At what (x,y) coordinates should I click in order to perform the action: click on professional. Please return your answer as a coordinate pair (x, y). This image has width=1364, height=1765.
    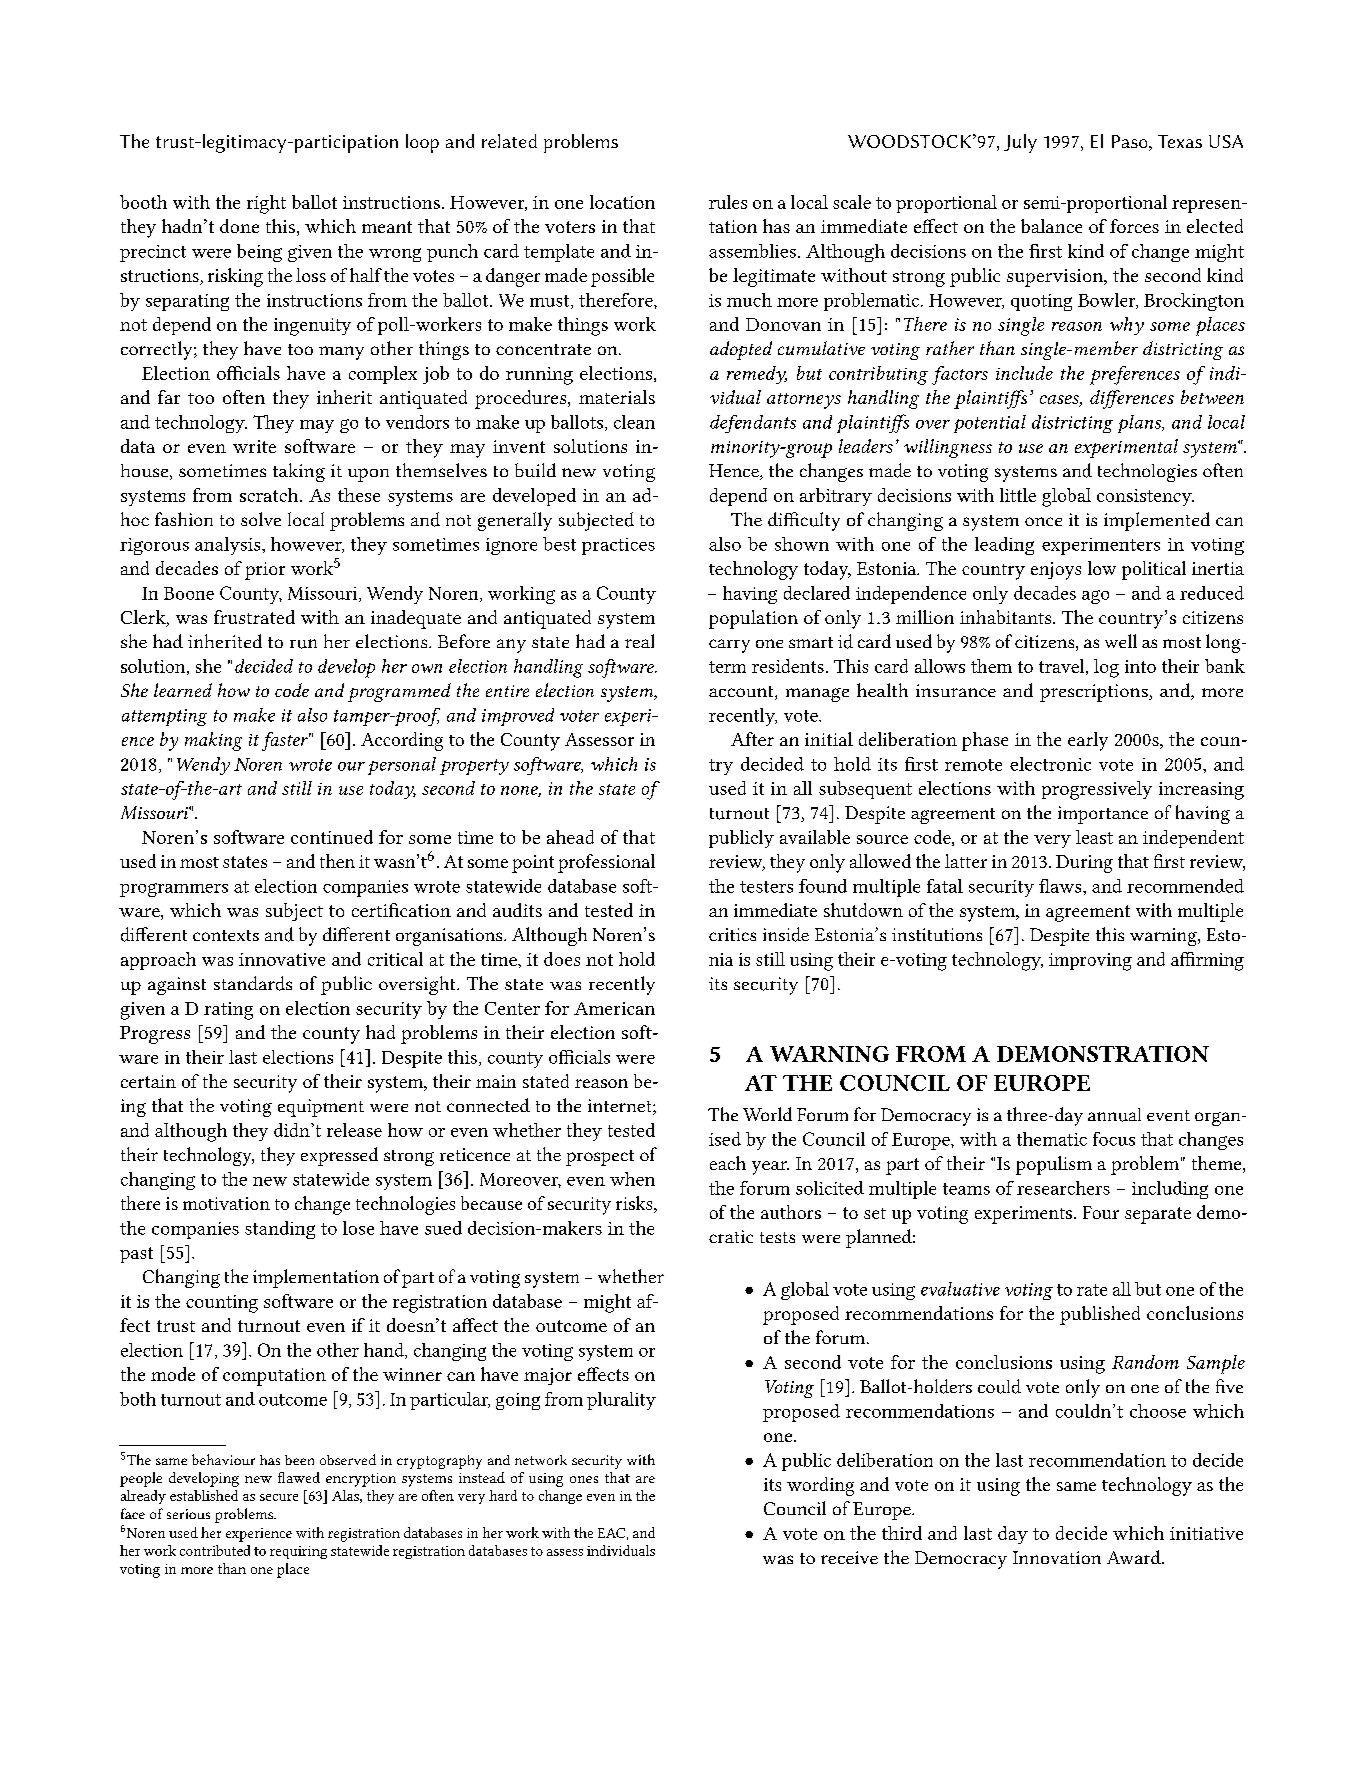
    Looking at the image, I should click on (606, 863).
